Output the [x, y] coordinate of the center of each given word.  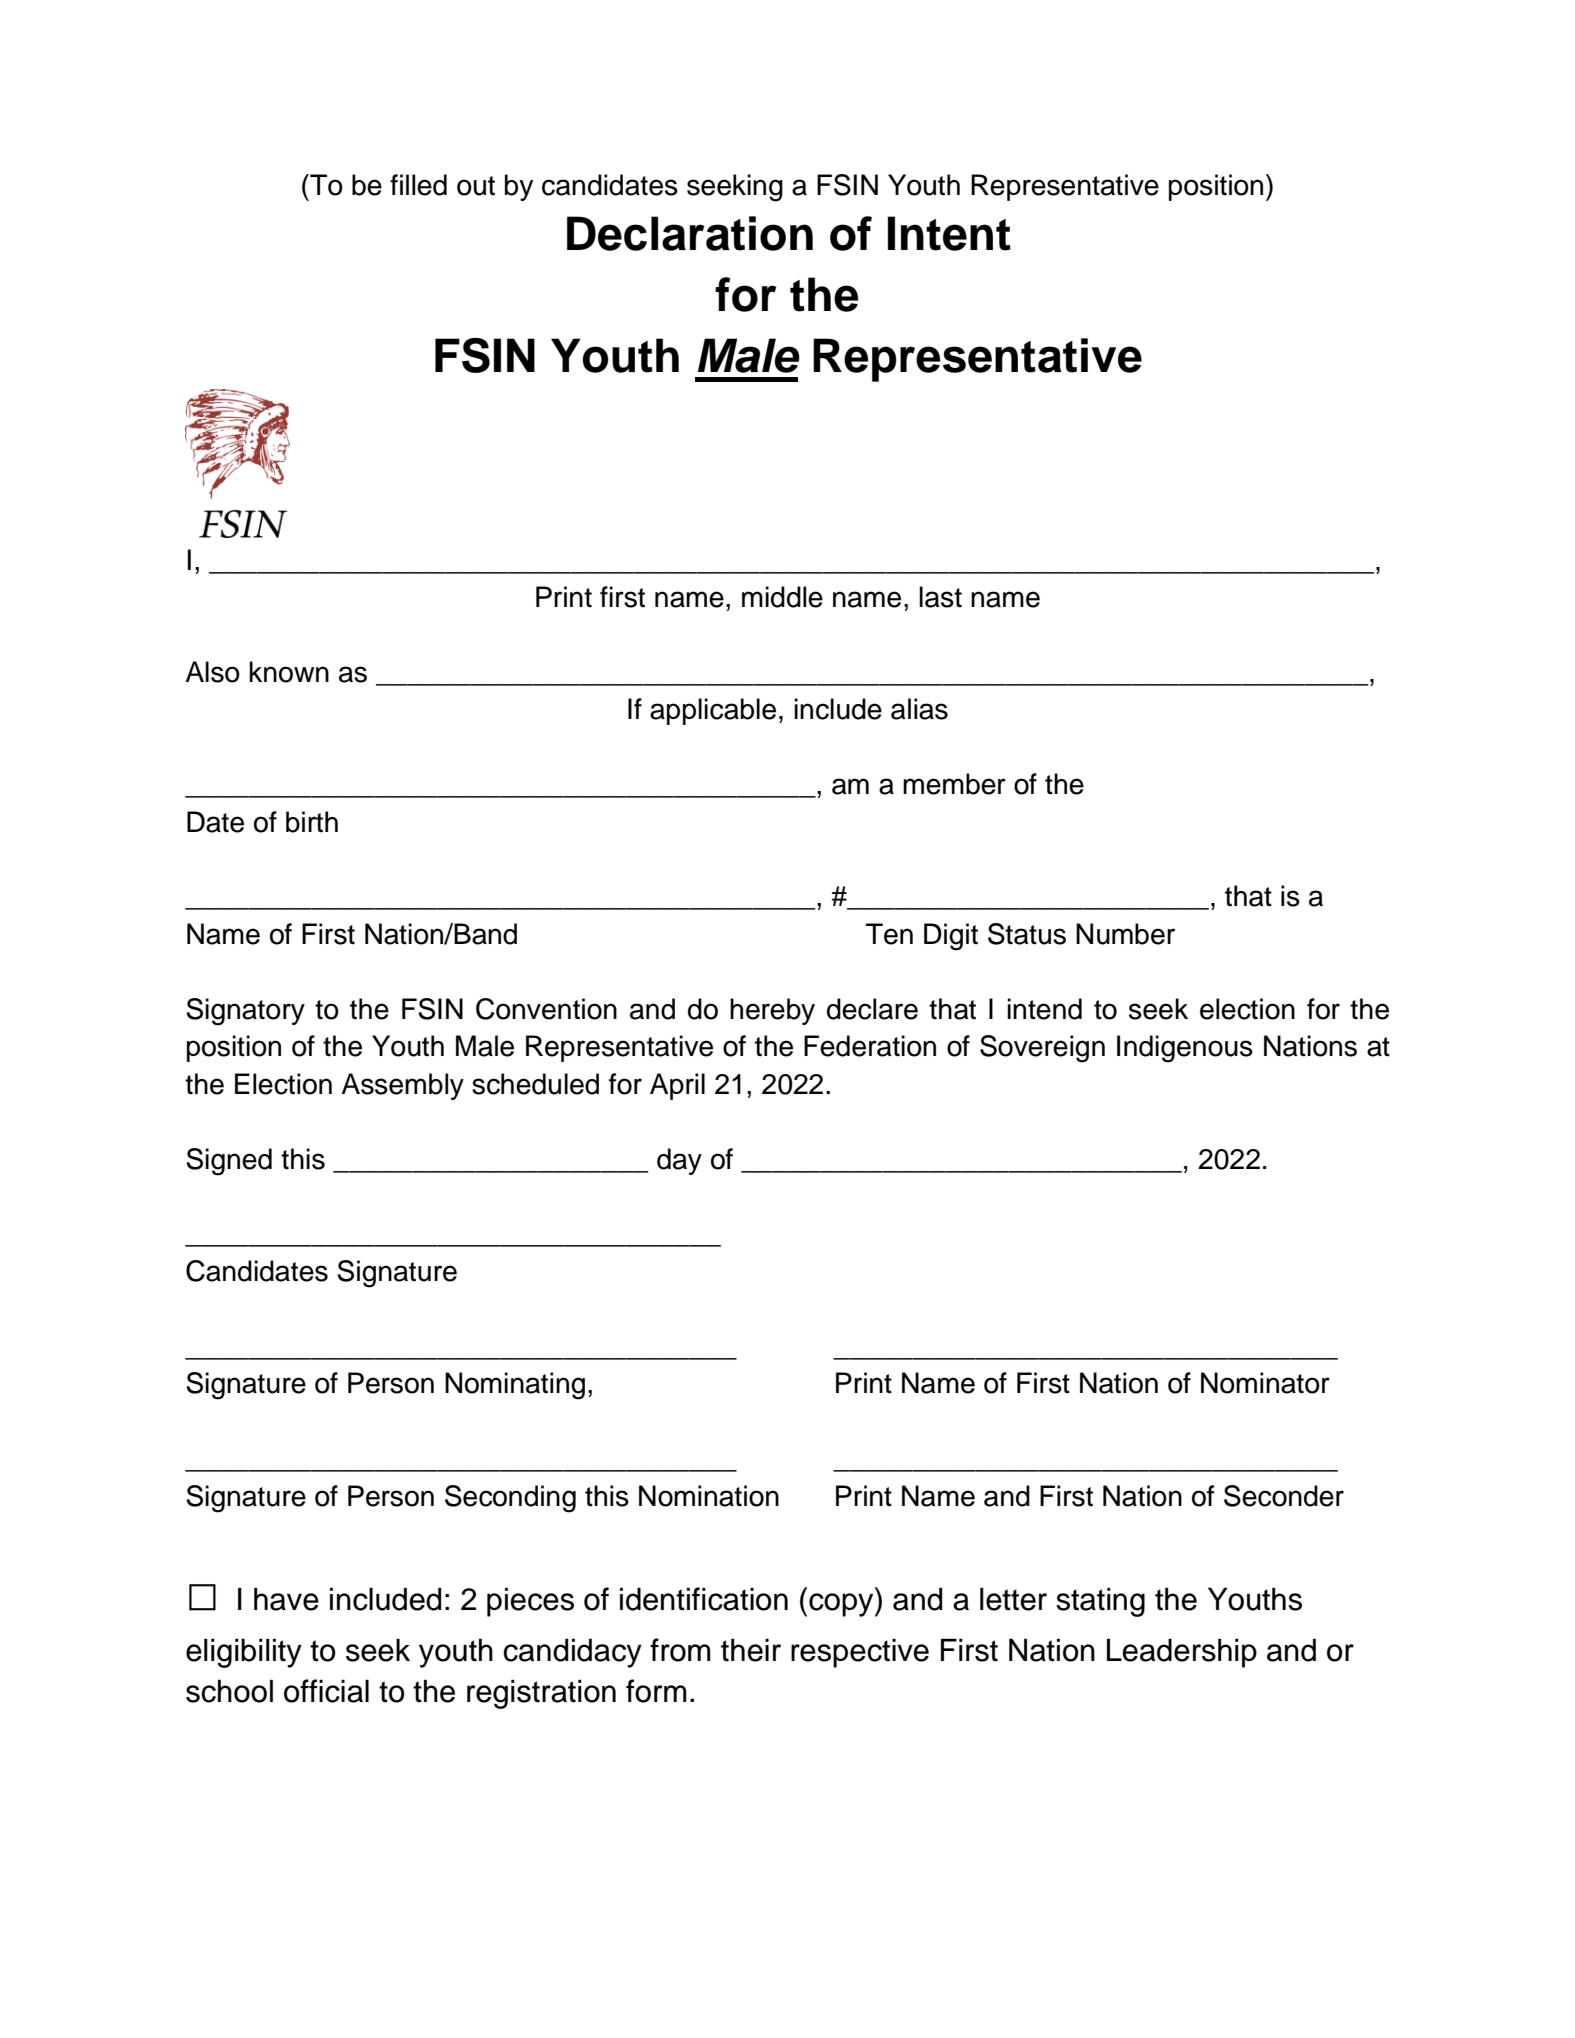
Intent [949, 233]
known [289, 672]
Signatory [245, 1012]
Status [1027, 934]
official [326, 1691]
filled [418, 185]
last [940, 597]
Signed [229, 1162]
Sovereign [1042, 1049]
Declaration [690, 233]
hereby [772, 1011]
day [679, 1161]
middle [782, 597]
